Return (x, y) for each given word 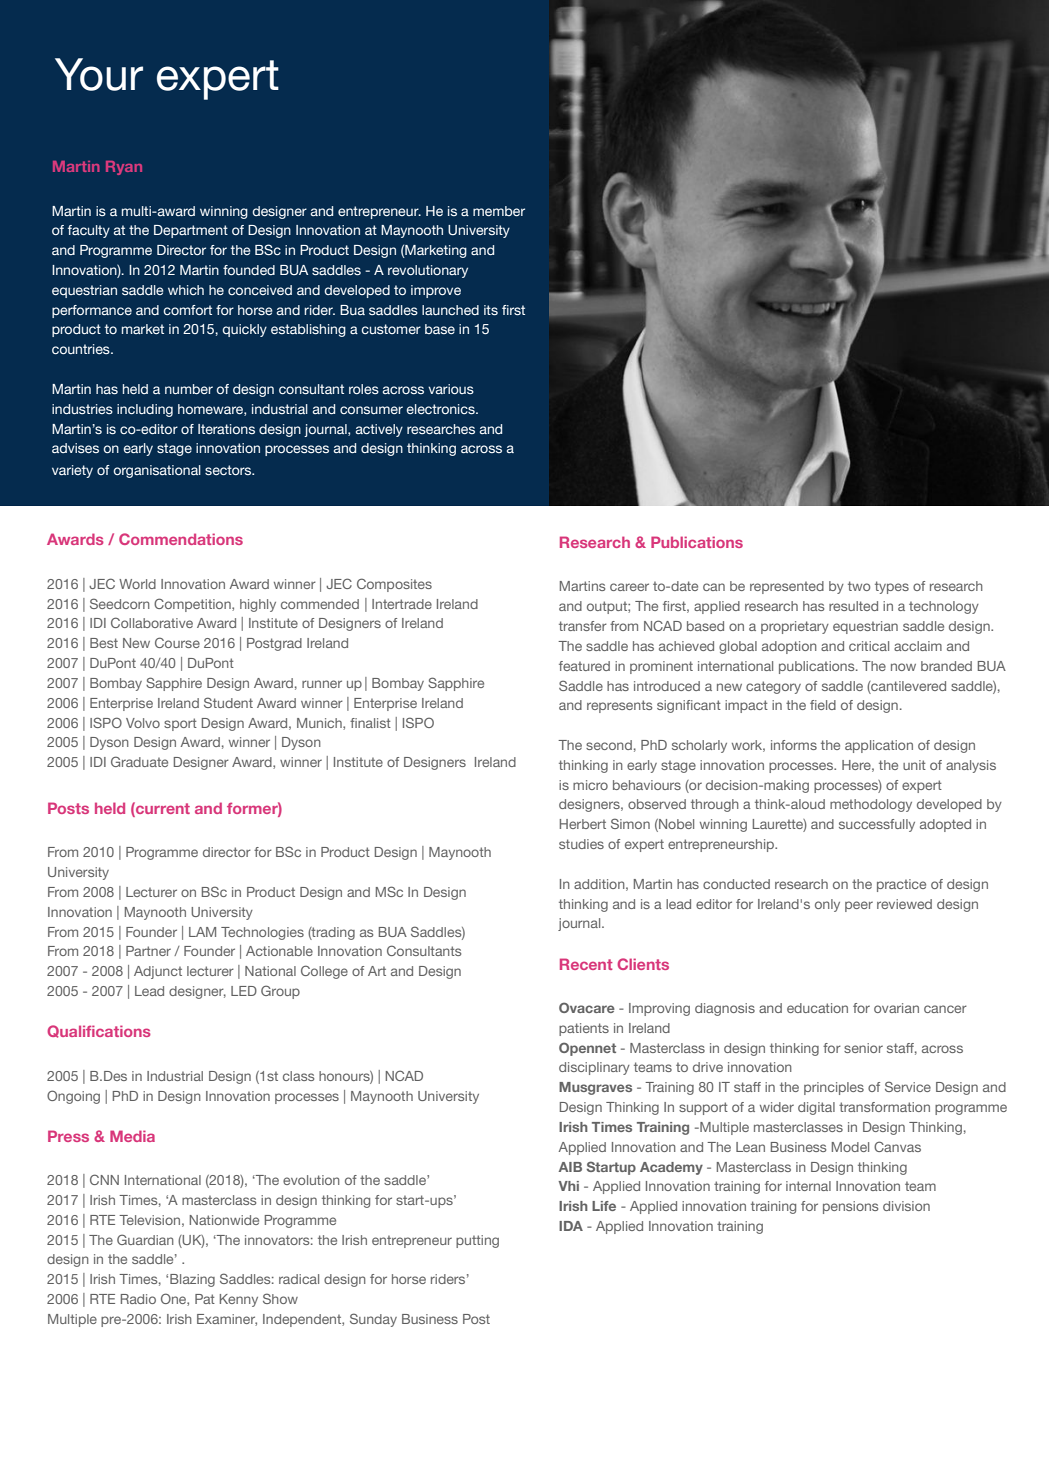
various (451, 389)
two (859, 586)
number (189, 389)
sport (180, 724)
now (903, 667)
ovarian (896, 1008)
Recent (586, 964)
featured (584, 666)
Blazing (192, 1280)
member (499, 211)
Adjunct (158, 972)
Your (99, 74)
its (491, 310)
